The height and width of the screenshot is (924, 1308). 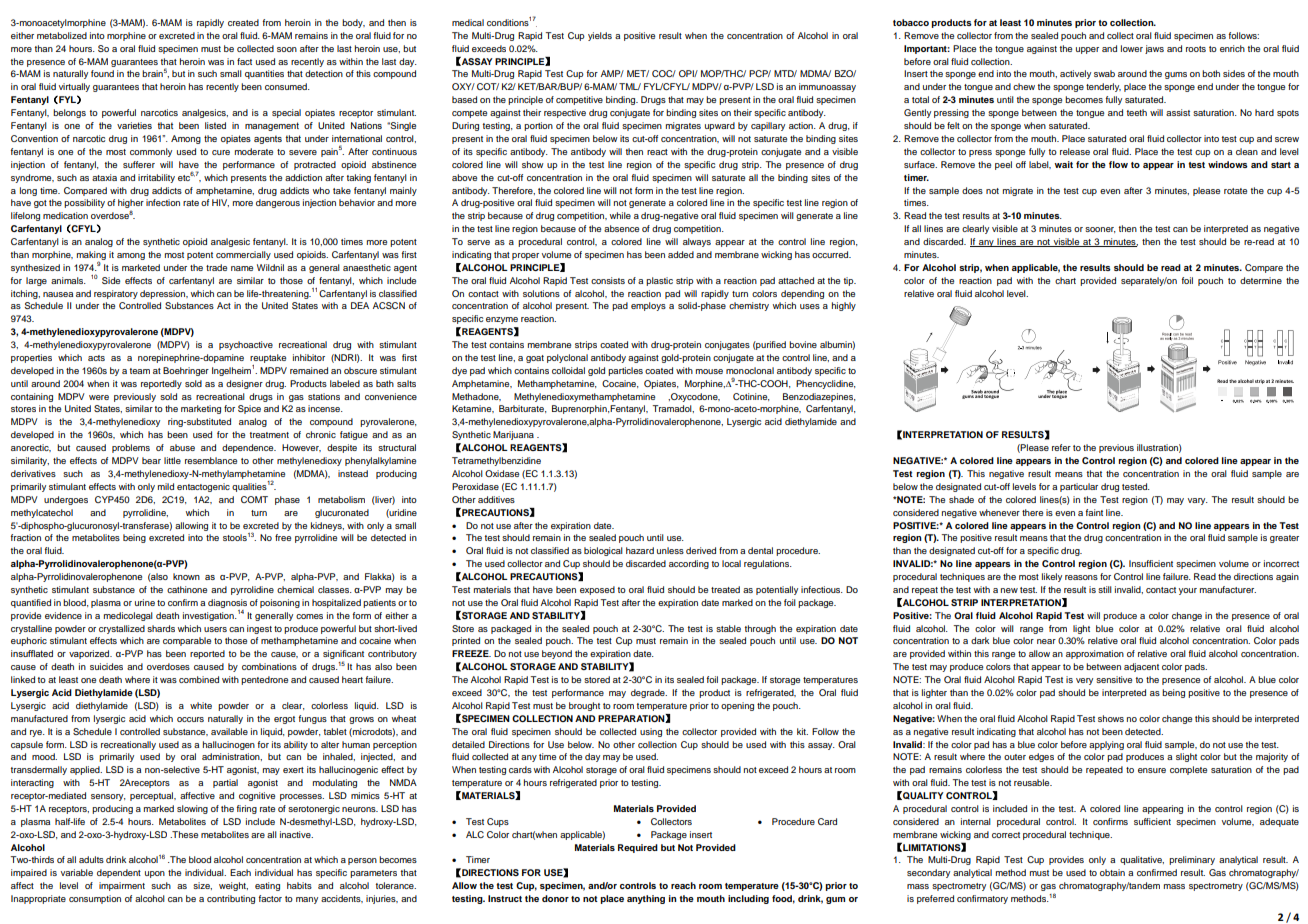 What do you see at coordinates (1079, 487) in the screenshot?
I see `particular` at bounding box center [1079, 487].
